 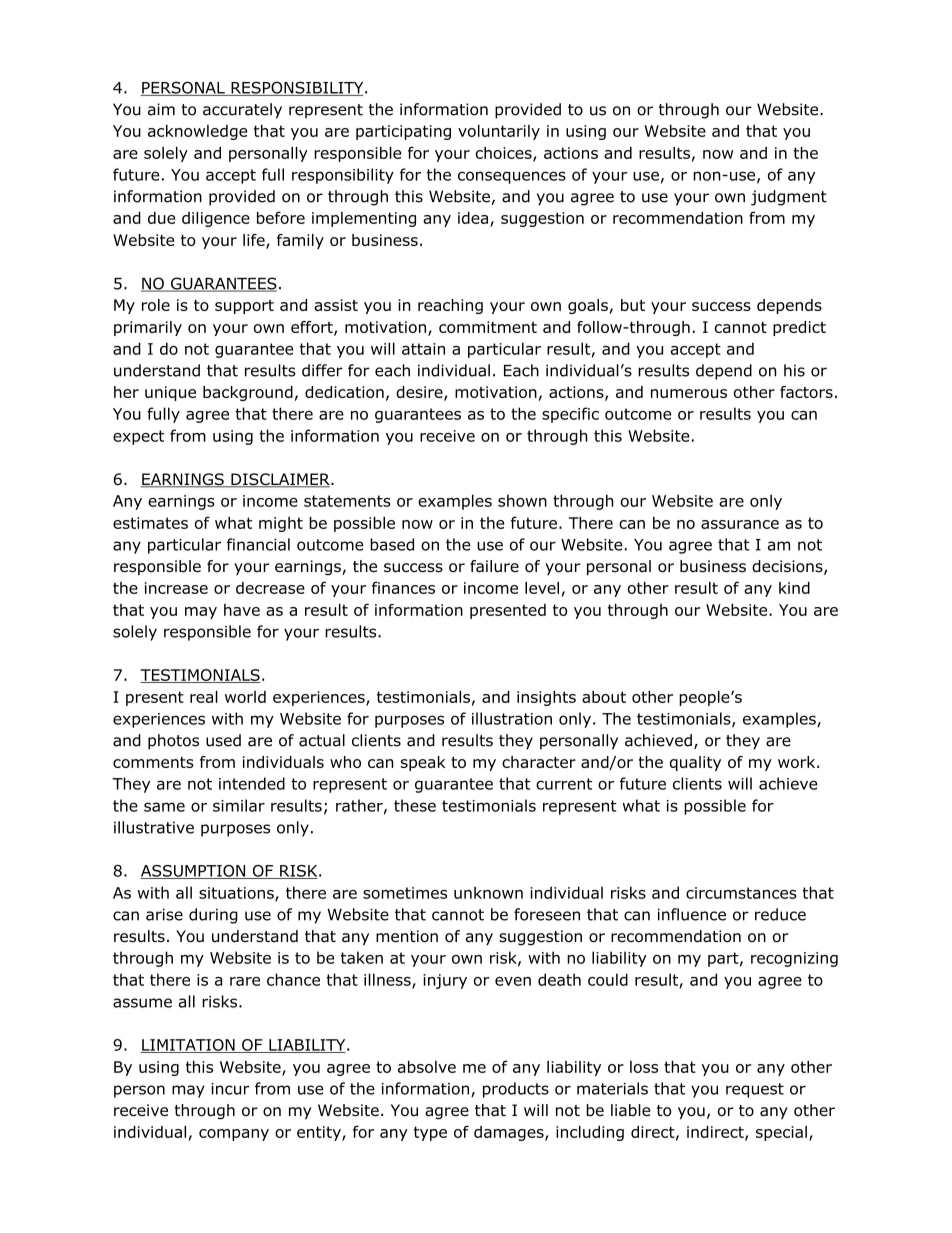 I want to click on acknowledge, so click(x=197, y=132).
